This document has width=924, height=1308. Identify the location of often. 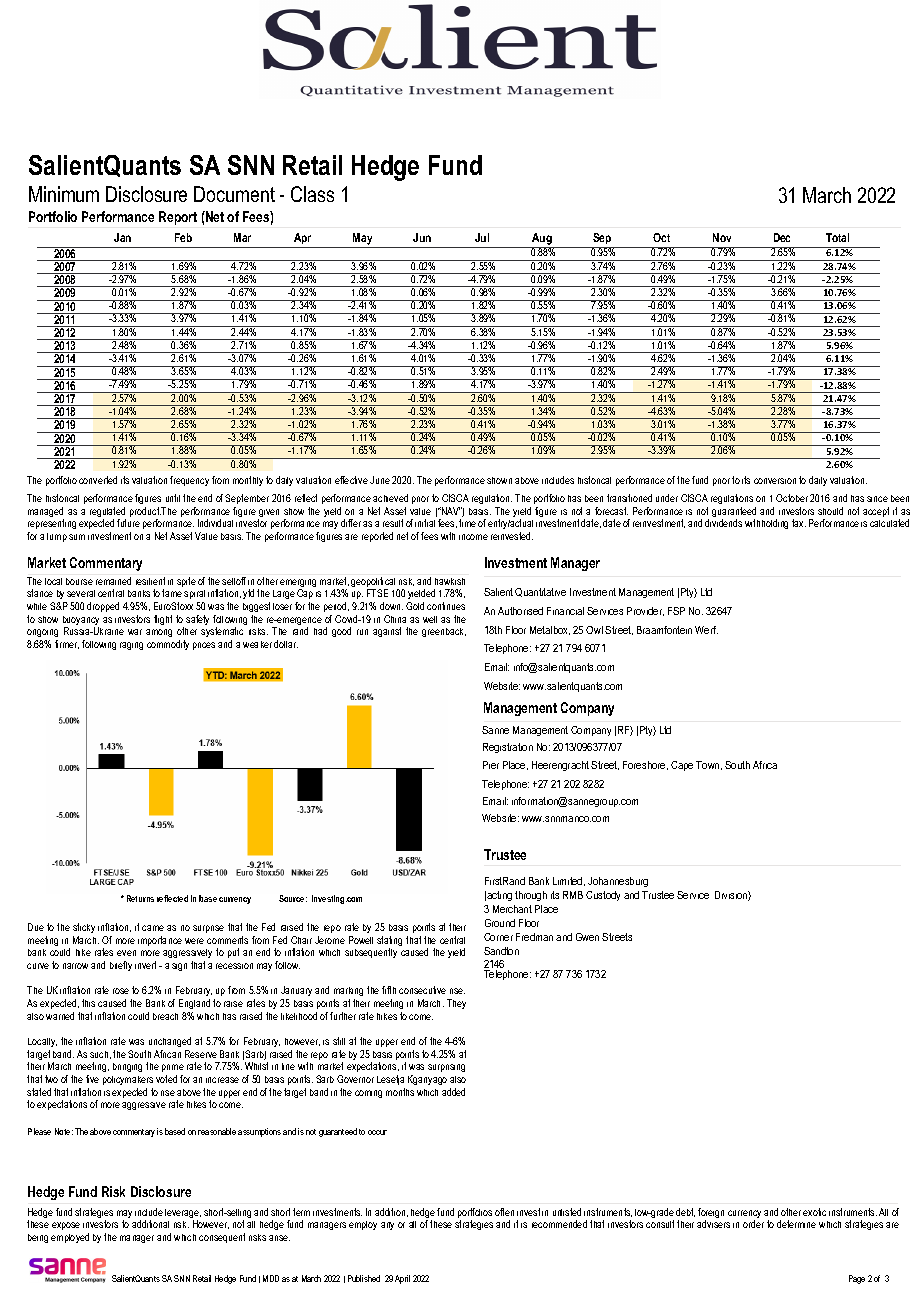
(504, 1212).
